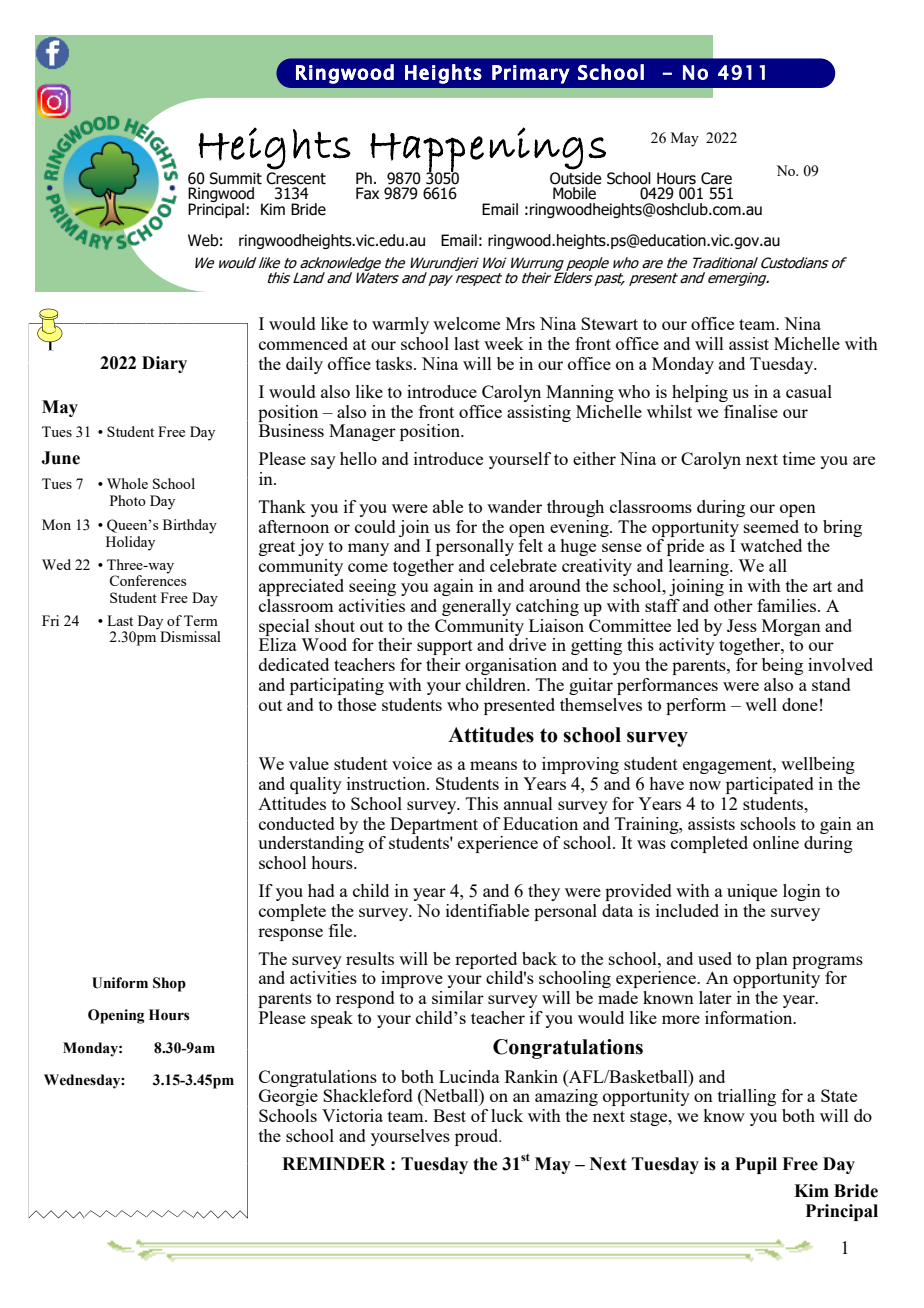 The height and width of the screenshot is (1308, 924). I want to click on Georgie, so click(288, 1097).
